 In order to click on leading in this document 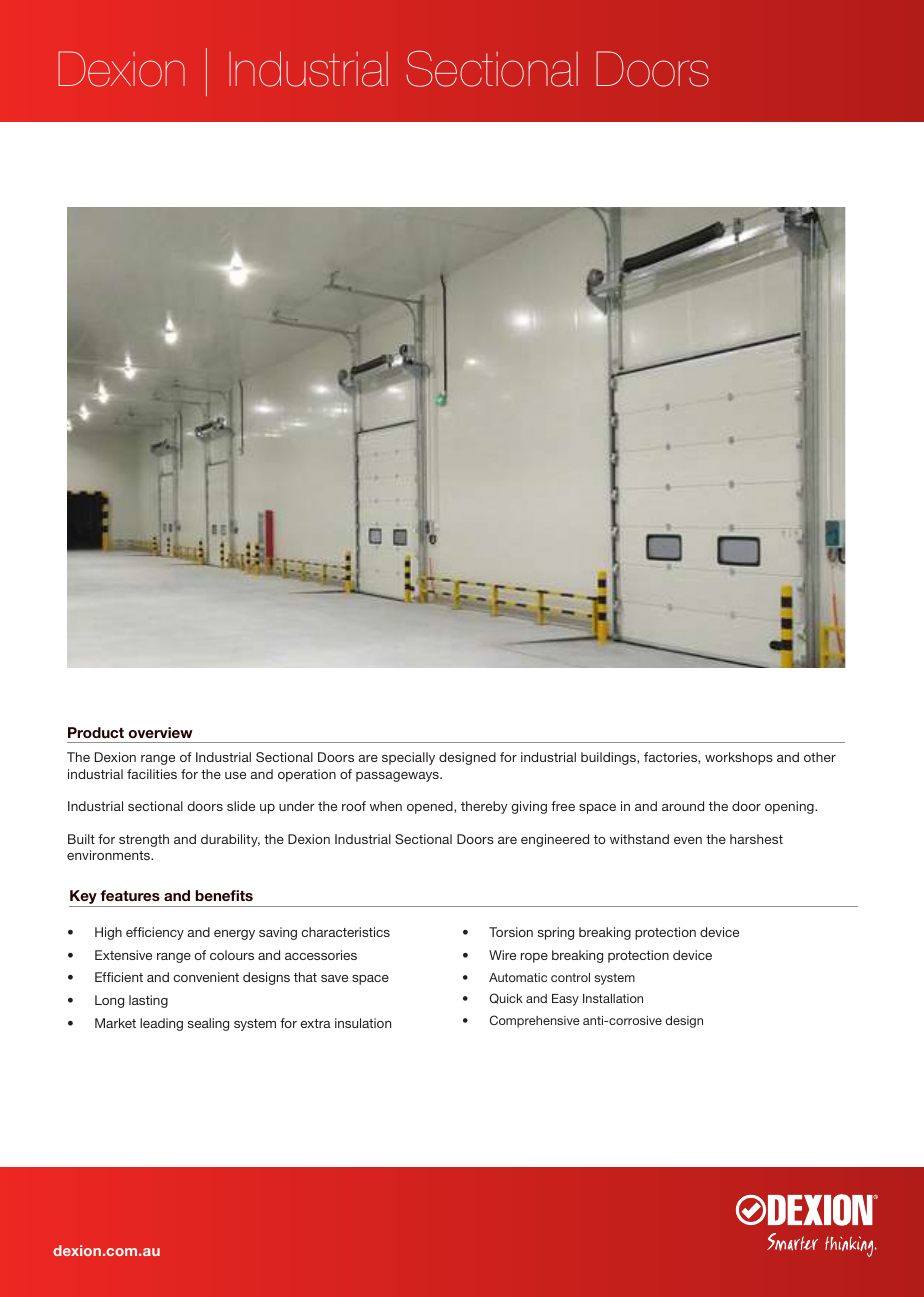, I will do `click(161, 1024)`.
